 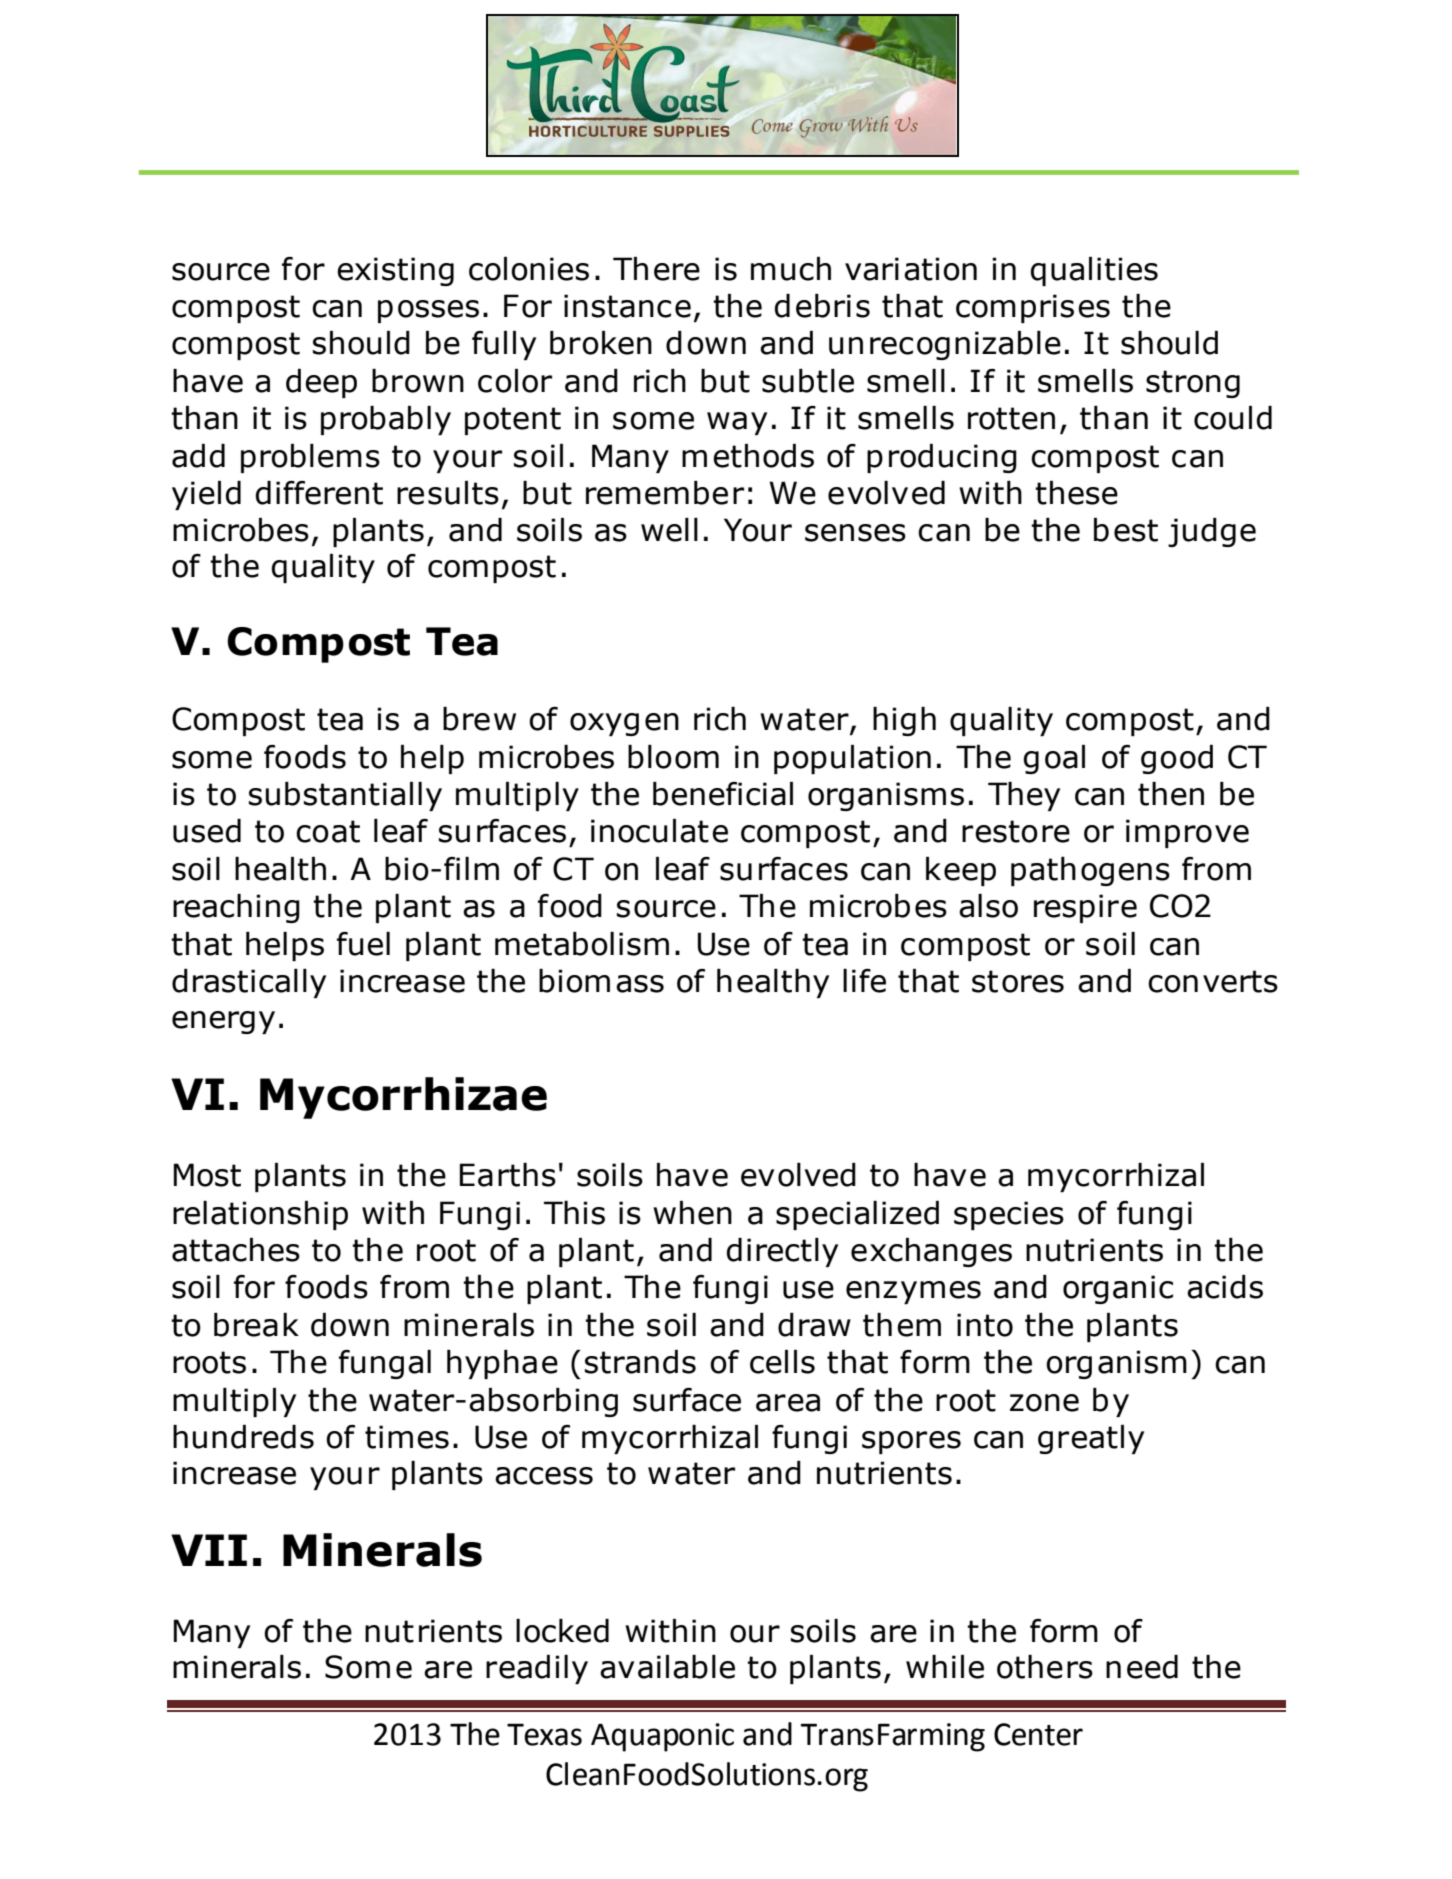 I want to click on brew, so click(x=479, y=719).
